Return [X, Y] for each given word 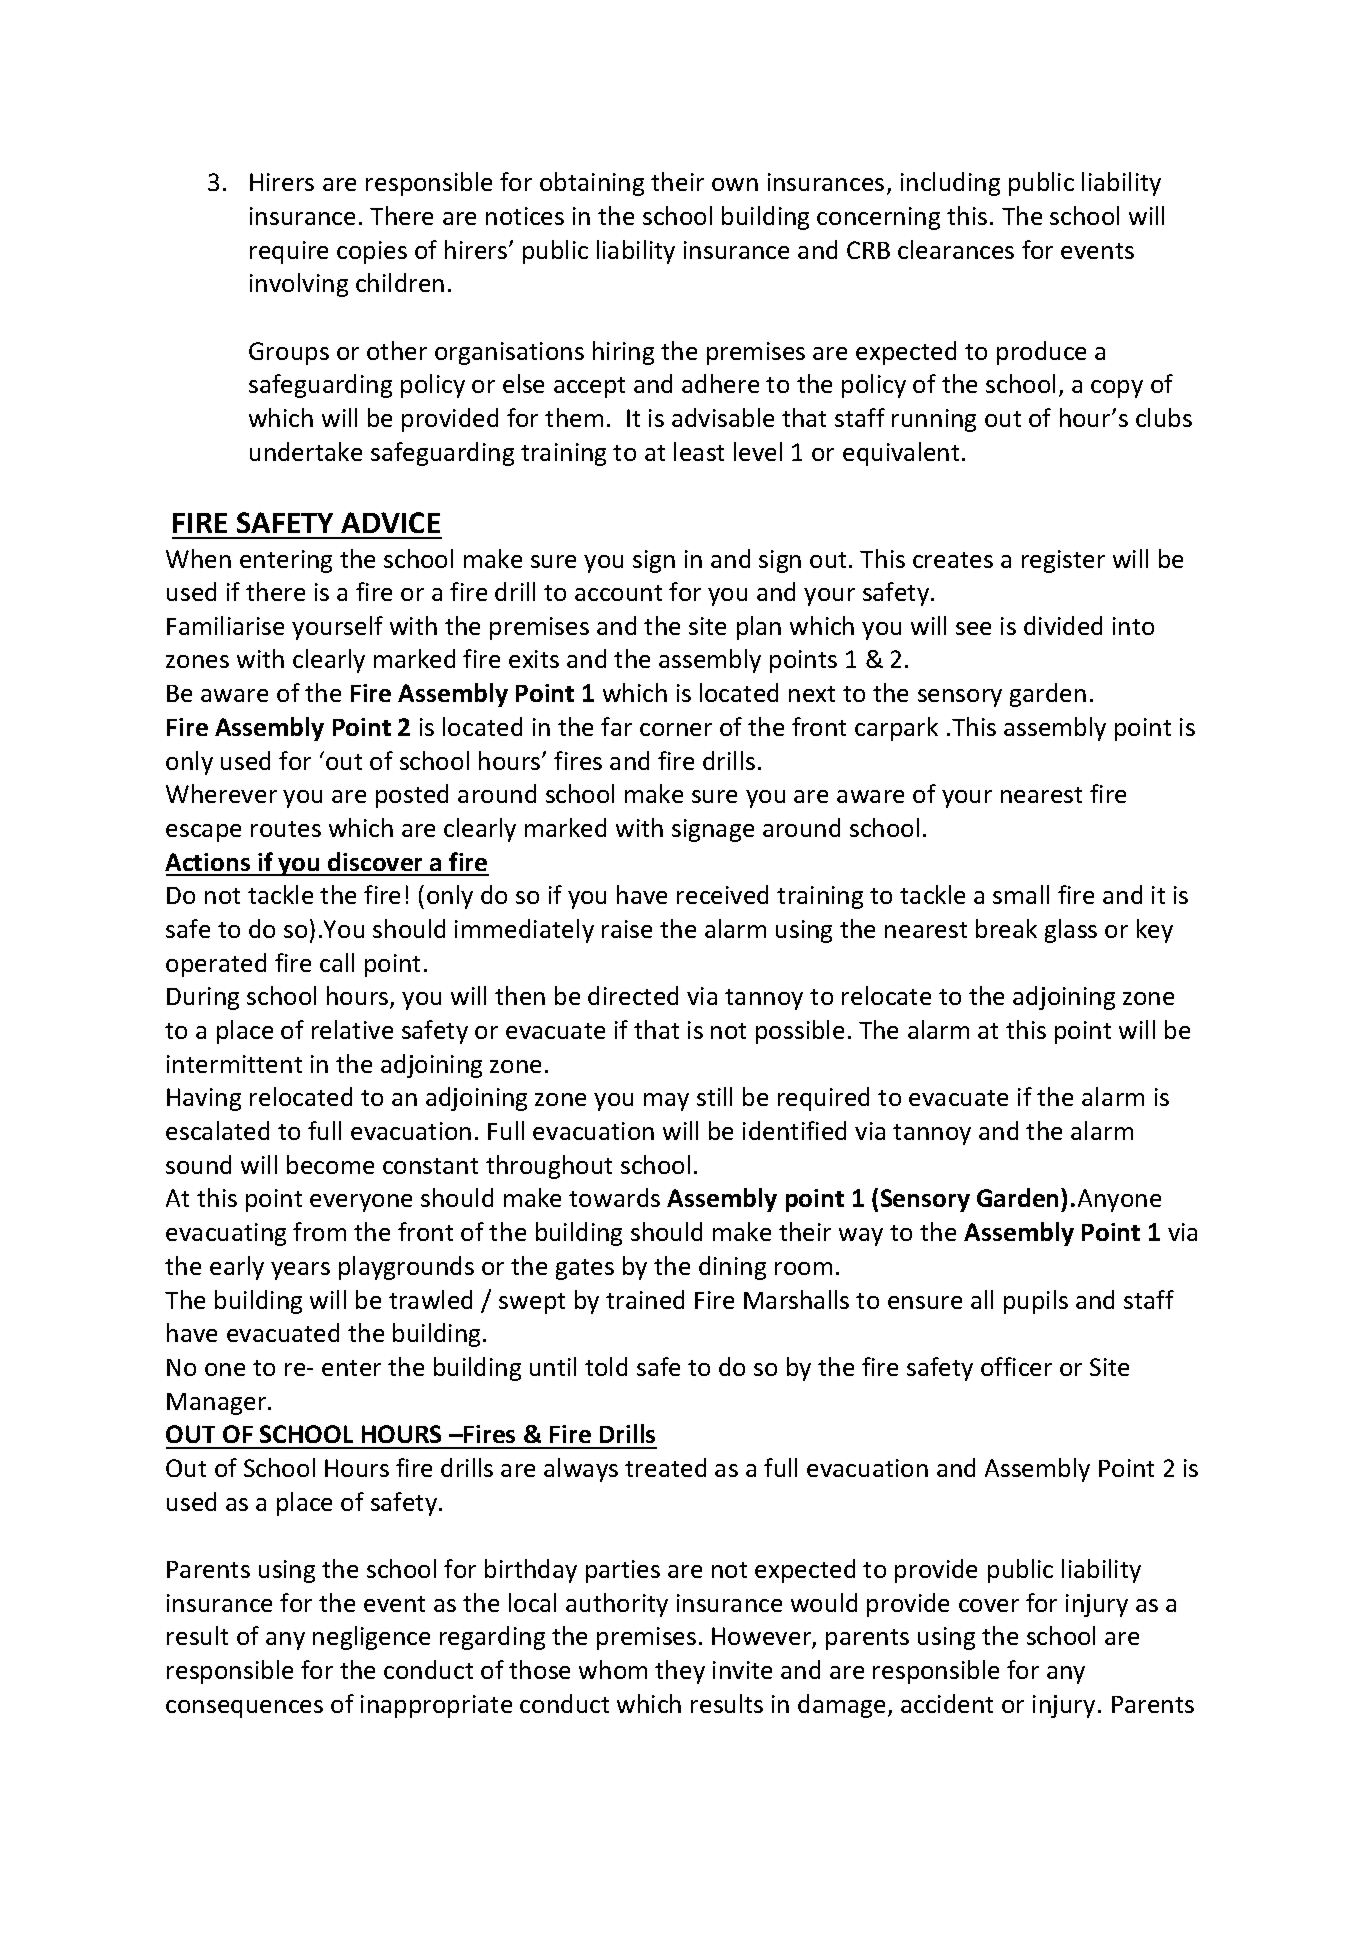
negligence [371, 1638]
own [735, 184]
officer [1016, 1366]
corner [676, 729]
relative [352, 1029]
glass [1071, 931]
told [606, 1366]
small [1021, 894]
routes [286, 829]
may [666, 1102]
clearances [956, 249]
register [1063, 561]
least [699, 451]
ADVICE [390, 522]
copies [372, 252]
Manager [218, 1404]
